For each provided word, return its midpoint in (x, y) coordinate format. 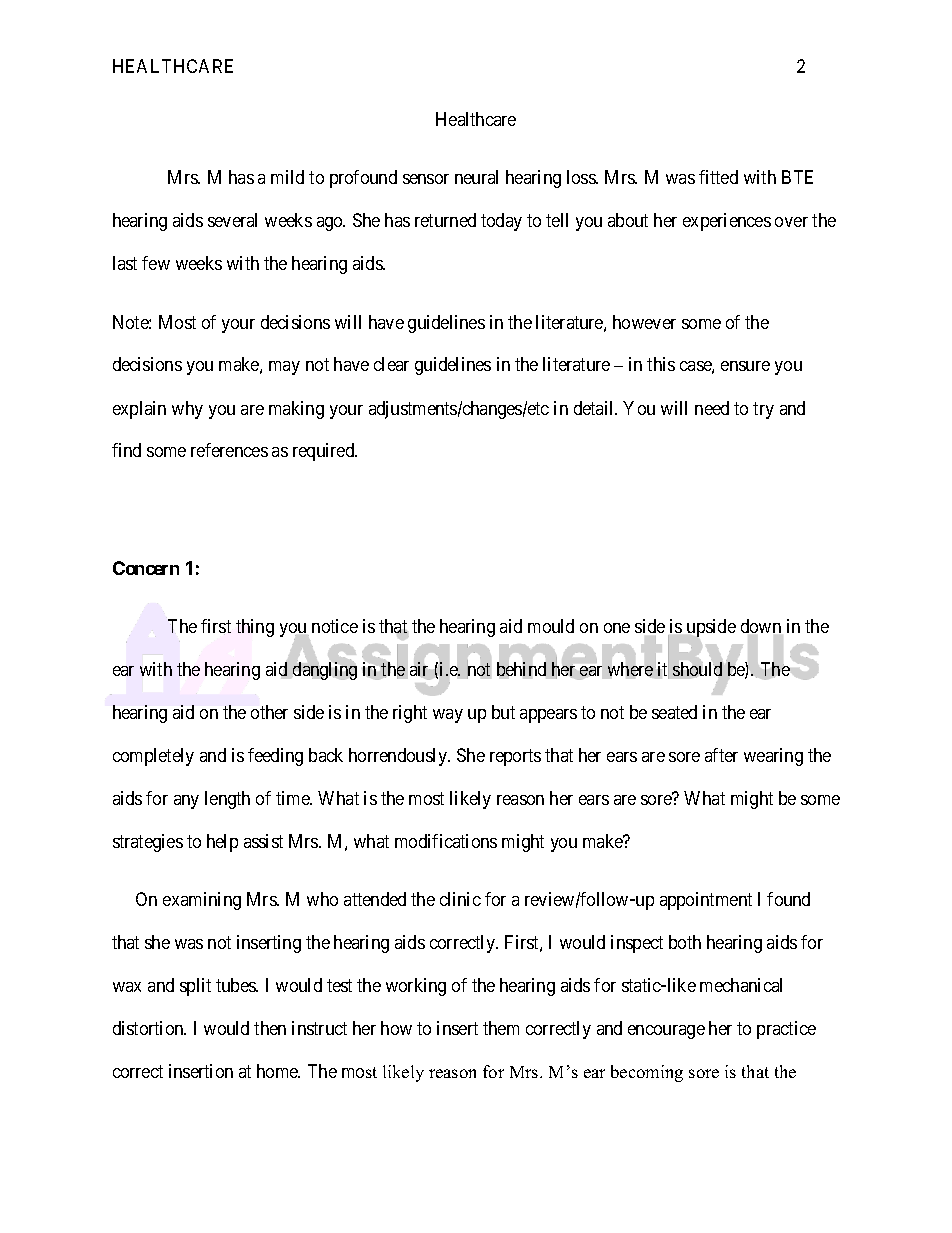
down (761, 626)
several (232, 220)
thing (255, 628)
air (420, 669)
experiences (727, 222)
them (501, 1028)
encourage (666, 1032)
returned (445, 220)
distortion (149, 1028)
